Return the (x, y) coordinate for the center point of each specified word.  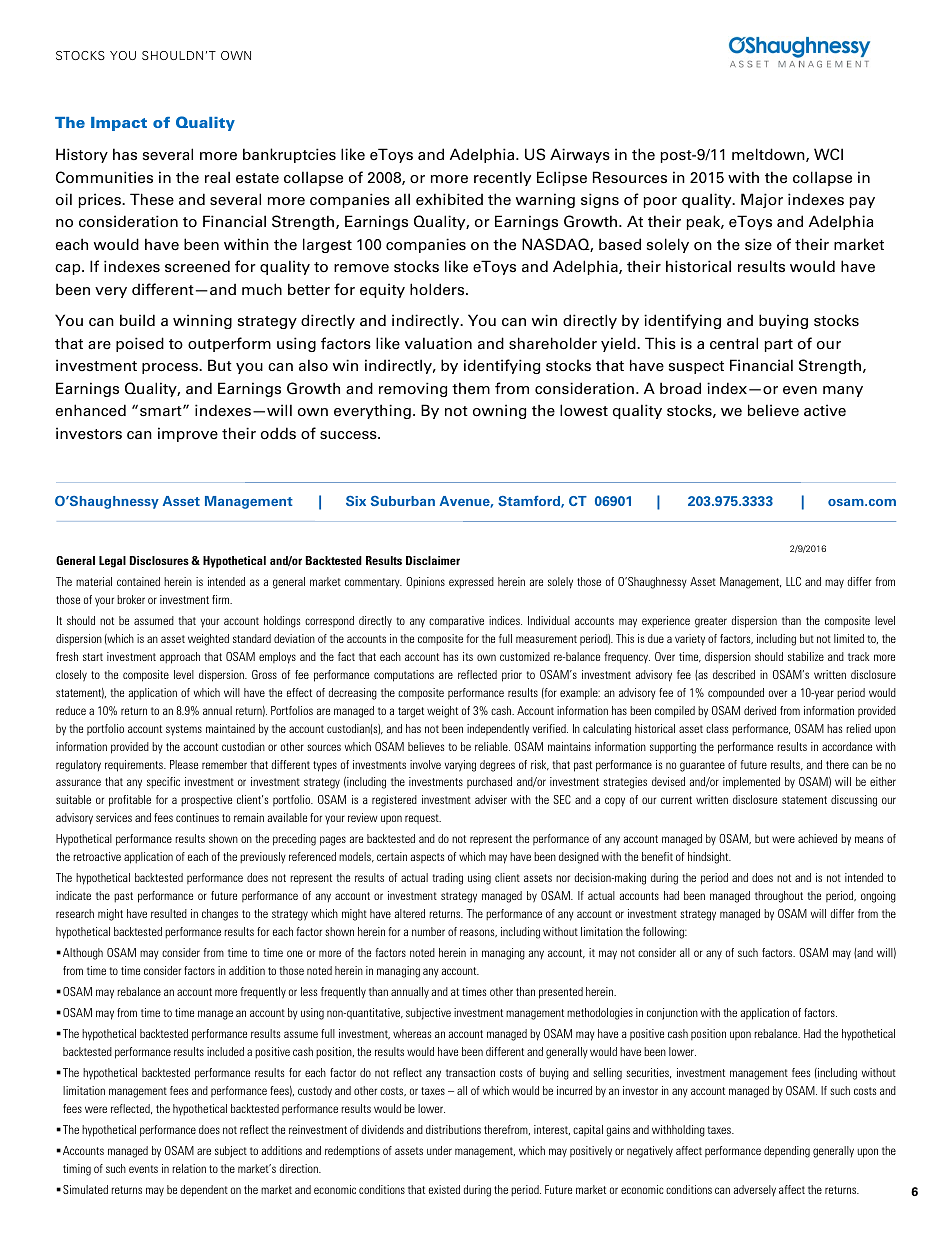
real (217, 177)
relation (189, 1168)
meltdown (769, 155)
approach (180, 658)
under (439, 1150)
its (468, 656)
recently (502, 178)
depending (787, 1152)
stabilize (806, 656)
